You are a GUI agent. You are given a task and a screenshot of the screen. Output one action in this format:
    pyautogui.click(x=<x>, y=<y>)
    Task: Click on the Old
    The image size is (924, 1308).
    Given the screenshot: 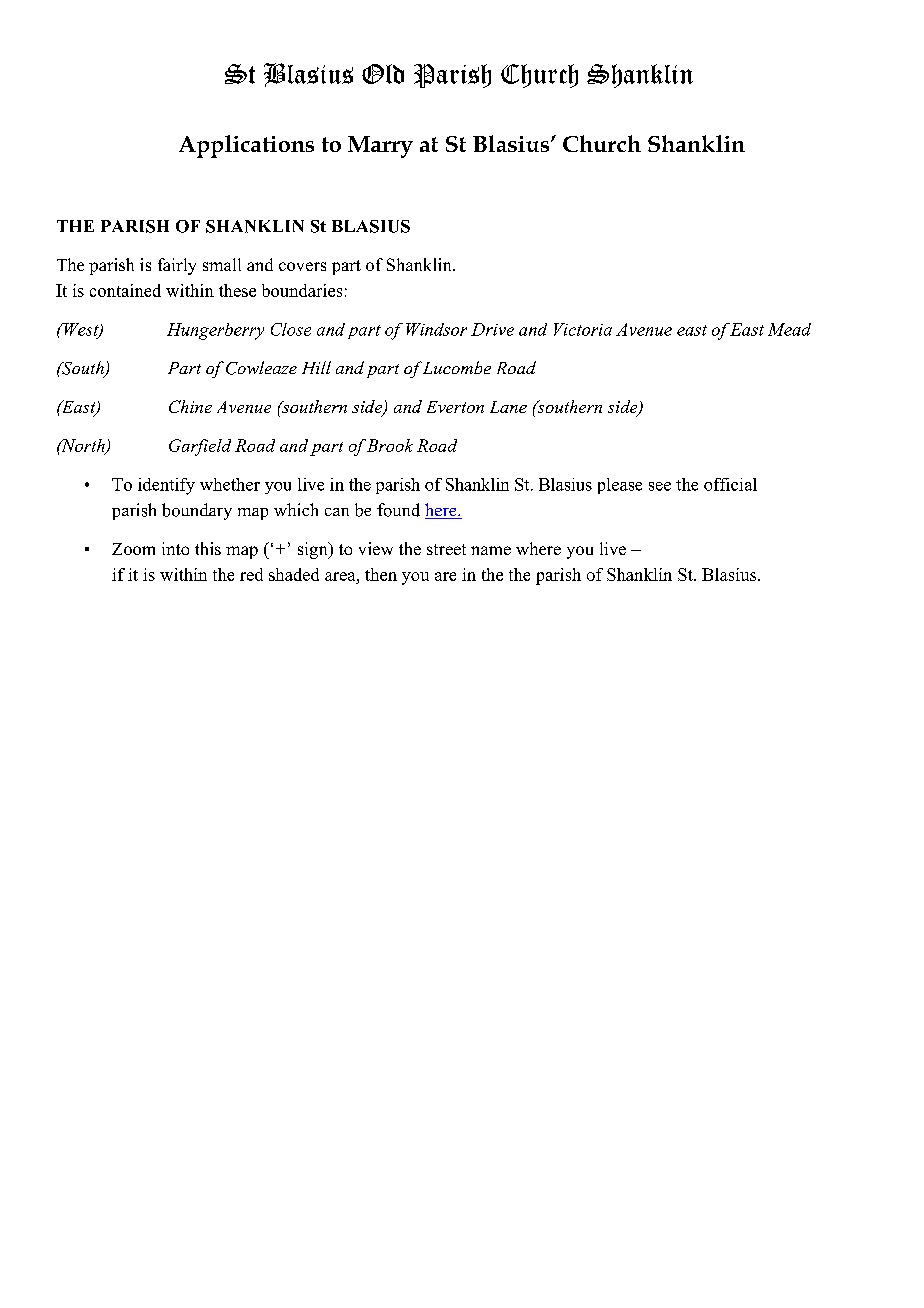 What is the action you would take?
    pyautogui.click(x=383, y=74)
